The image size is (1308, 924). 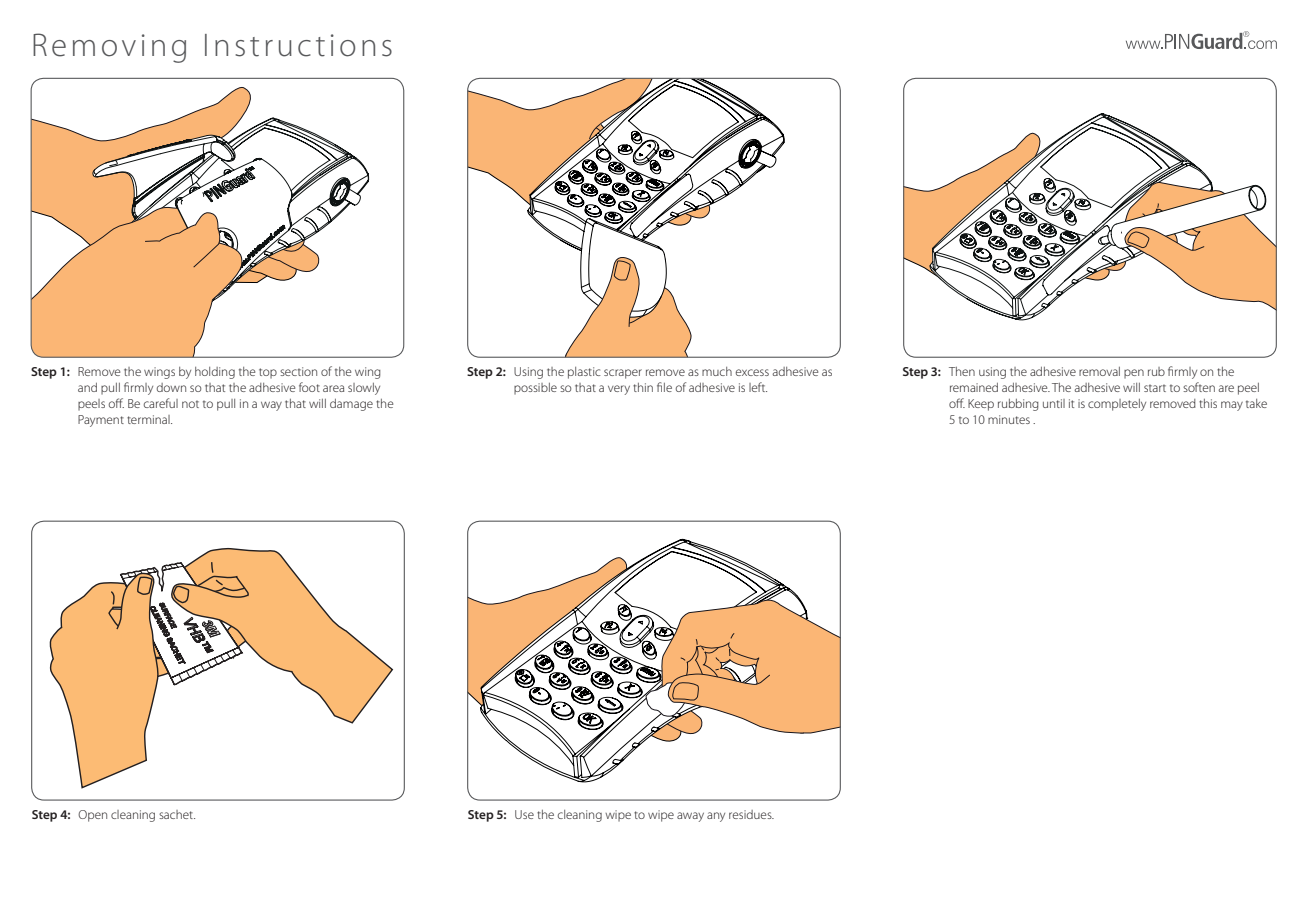 I want to click on minutes, so click(x=1009, y=419).
